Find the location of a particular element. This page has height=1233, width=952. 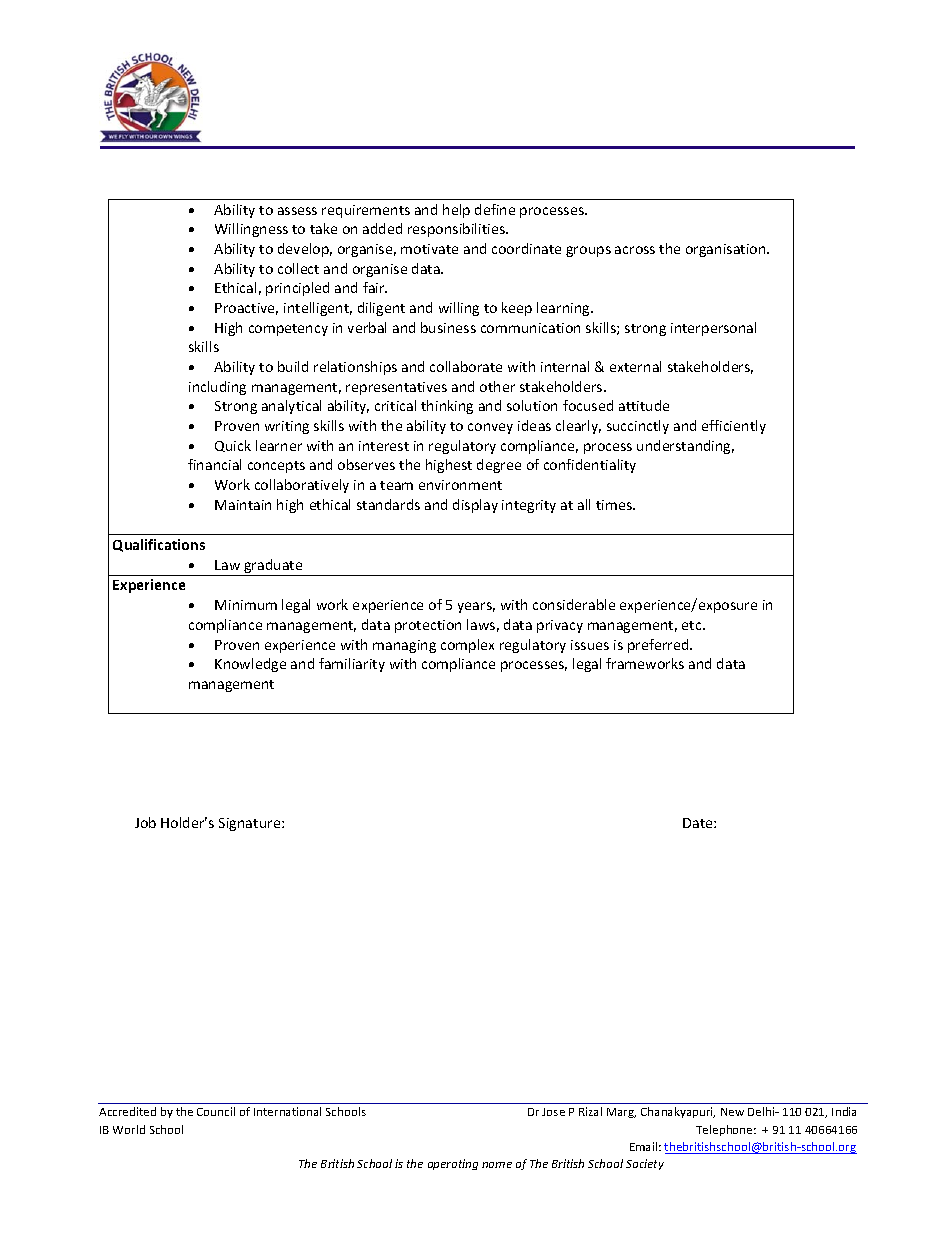

complex is located at coordinates (467, 646).
